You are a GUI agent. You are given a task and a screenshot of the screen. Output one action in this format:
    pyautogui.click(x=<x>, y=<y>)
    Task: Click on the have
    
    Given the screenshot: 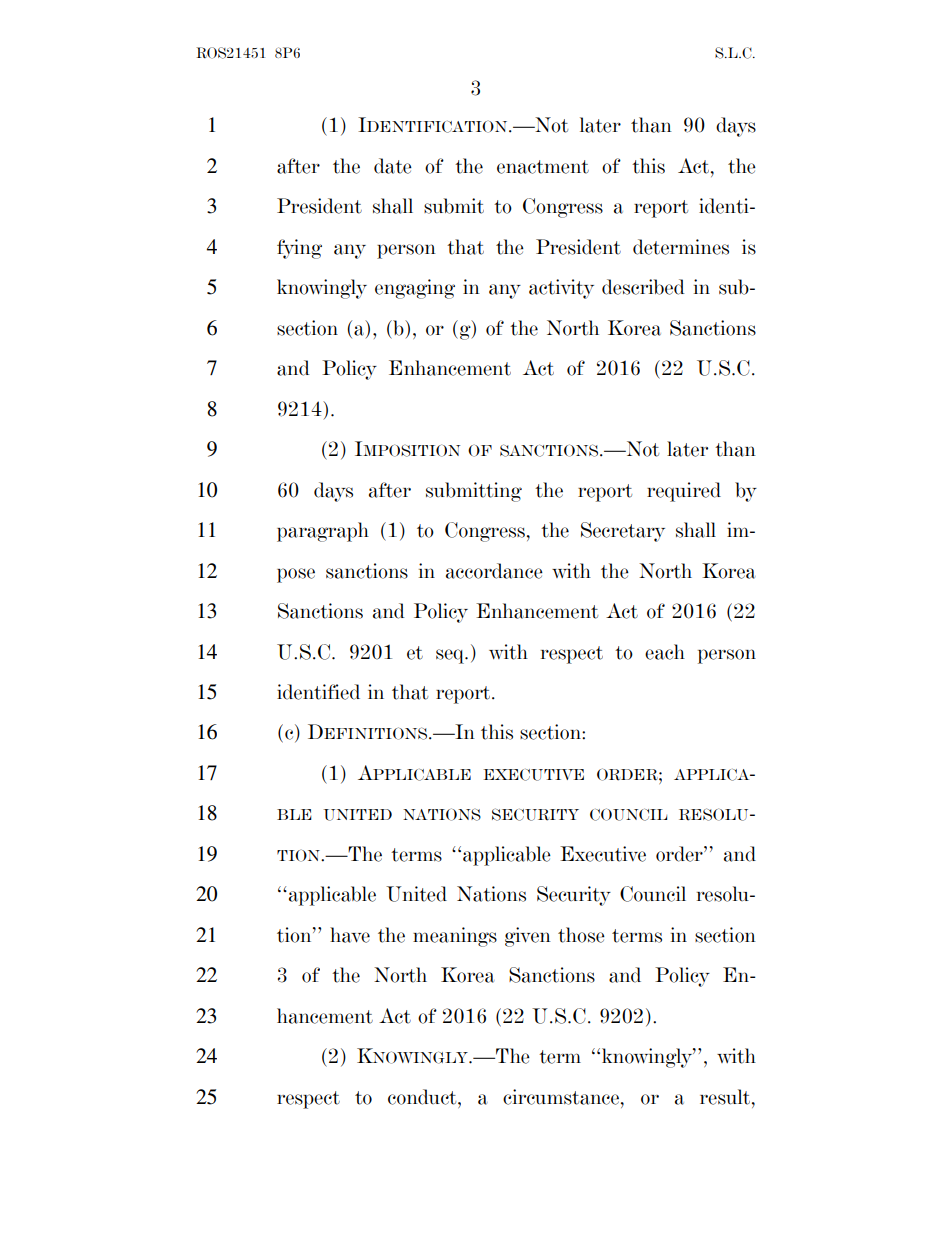 What is the action you would take?
    pyautogui.click(x=350, y=935)
